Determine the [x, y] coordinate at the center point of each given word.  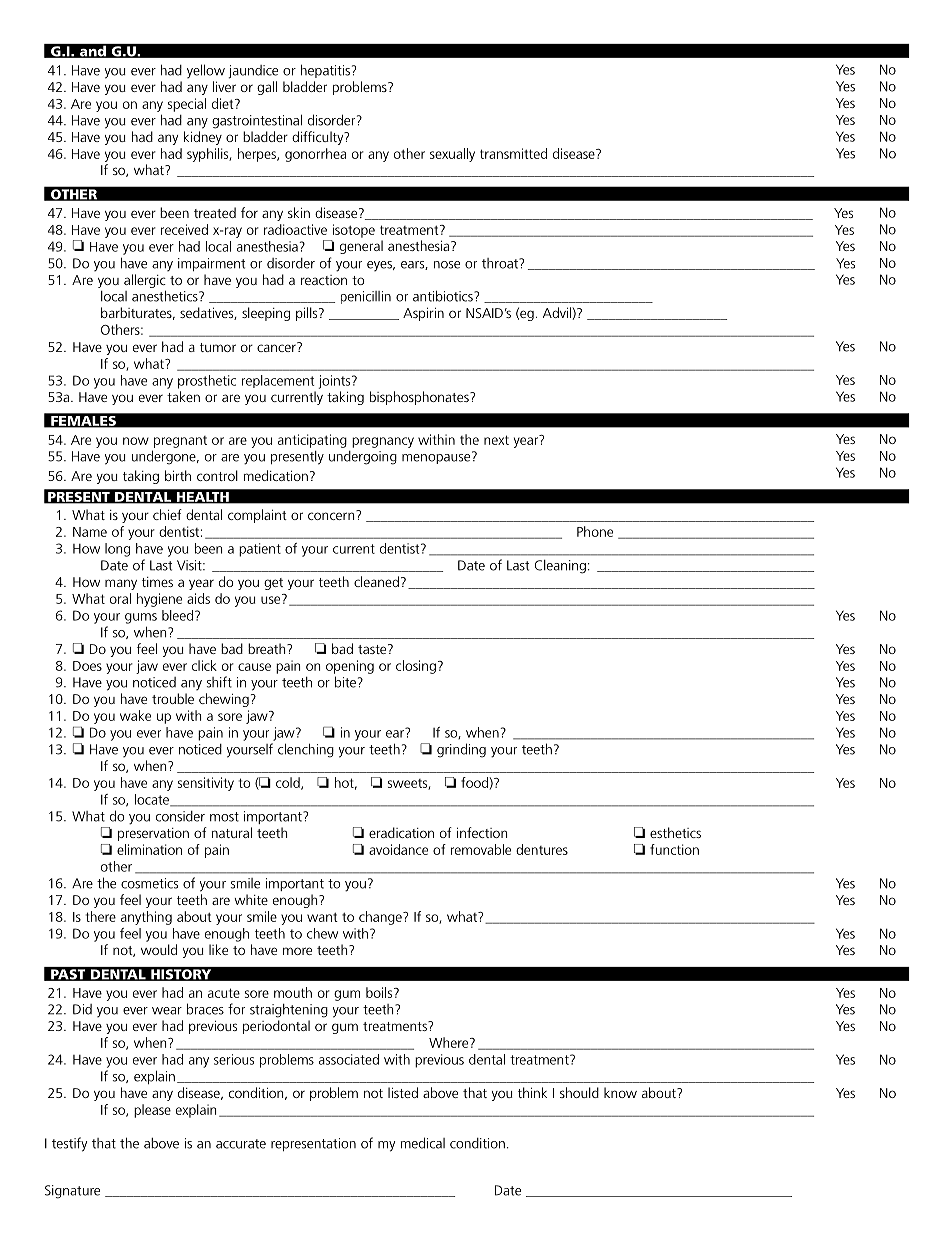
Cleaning [560, 567]
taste [373, 649]
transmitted [513, 153]
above [161, 1143]
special [187, 105]
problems [361, 88]
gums [141, 618]
